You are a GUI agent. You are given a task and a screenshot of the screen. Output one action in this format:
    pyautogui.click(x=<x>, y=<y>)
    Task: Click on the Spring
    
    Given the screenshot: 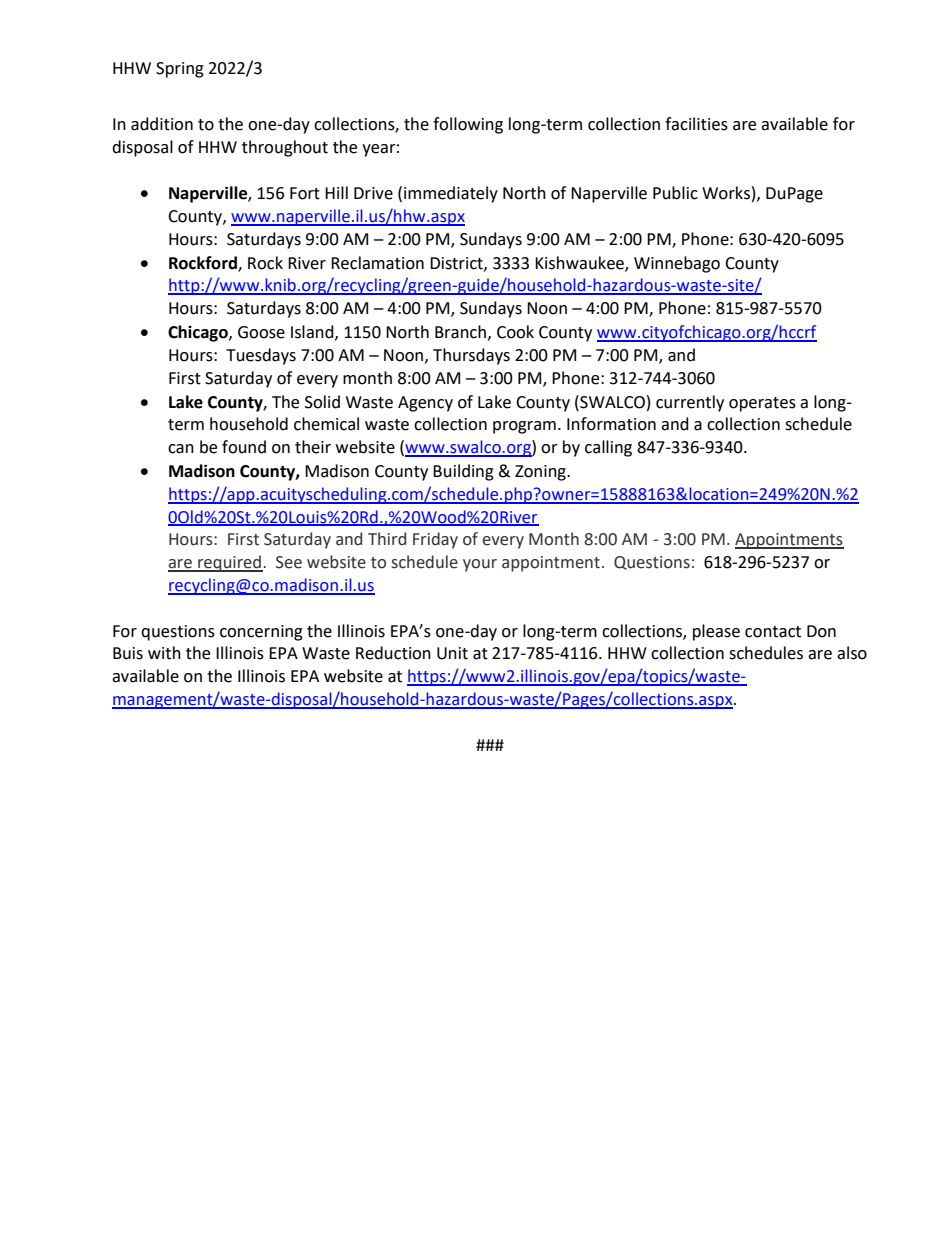 What is the action you would take?
    pyautogui.click(x=180, y=70)
